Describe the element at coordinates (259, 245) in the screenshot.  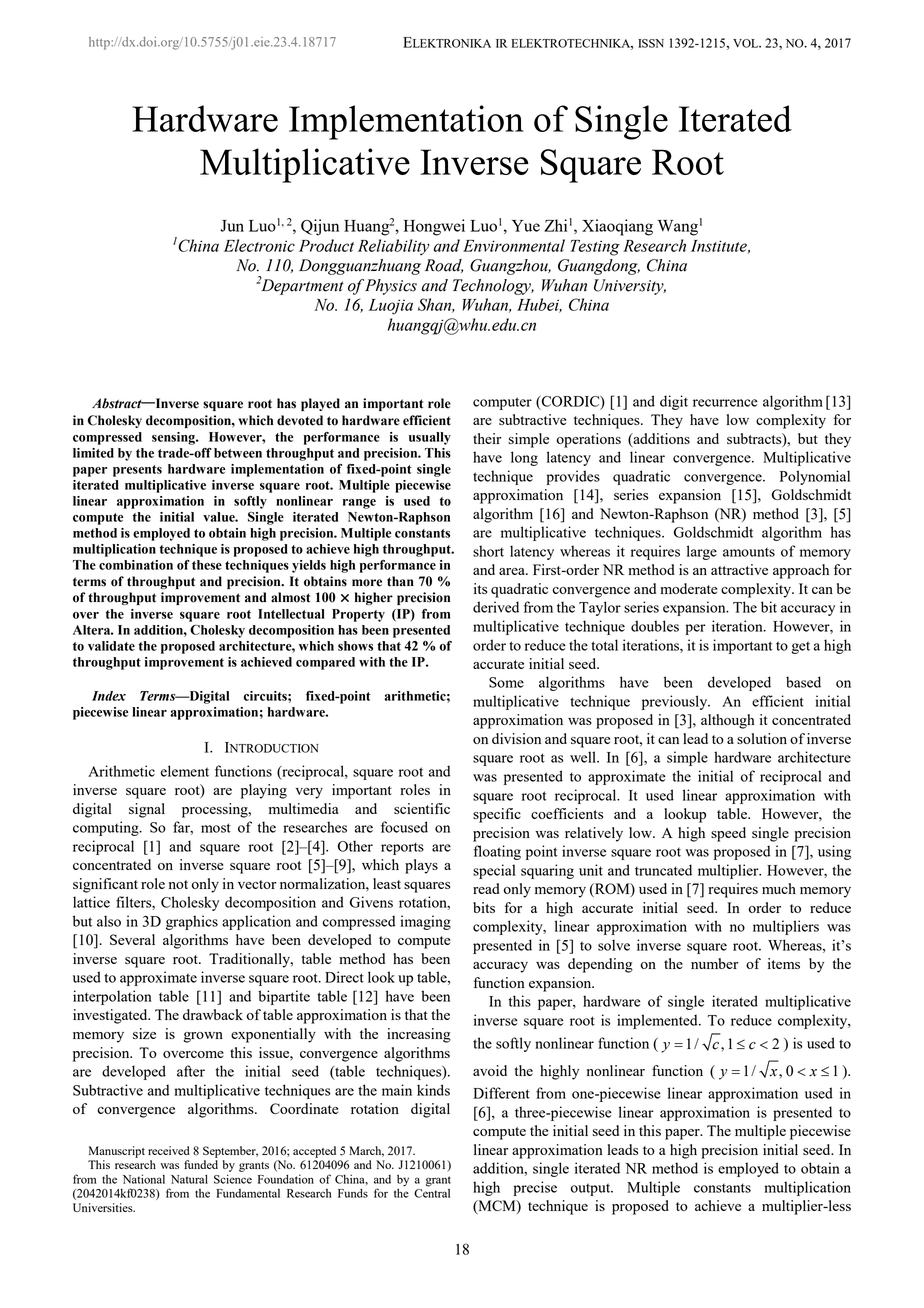
I see `Electronic` at that location.
